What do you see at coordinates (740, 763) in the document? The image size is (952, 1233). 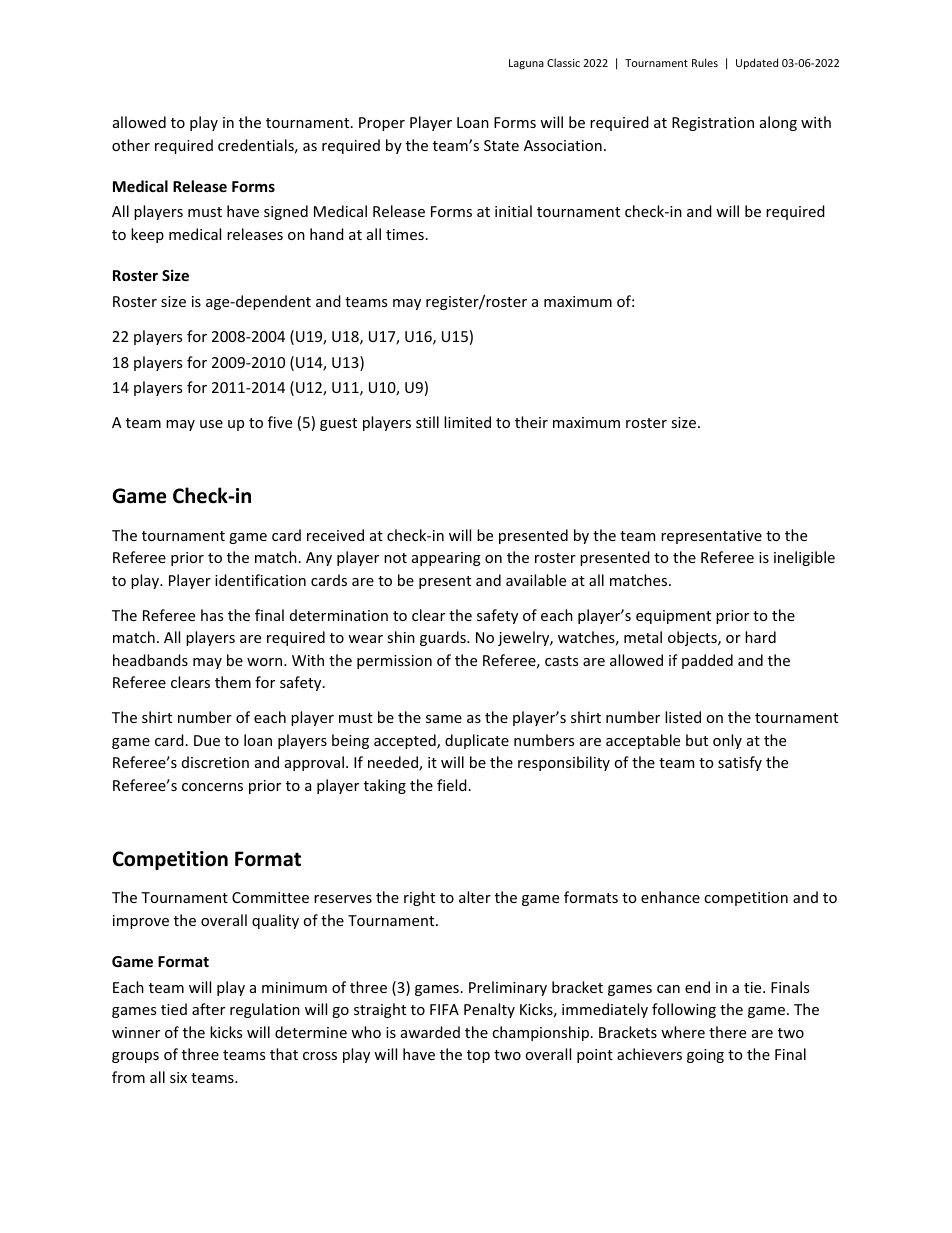 I see `satisfy` at bounding box center [740, 763].
